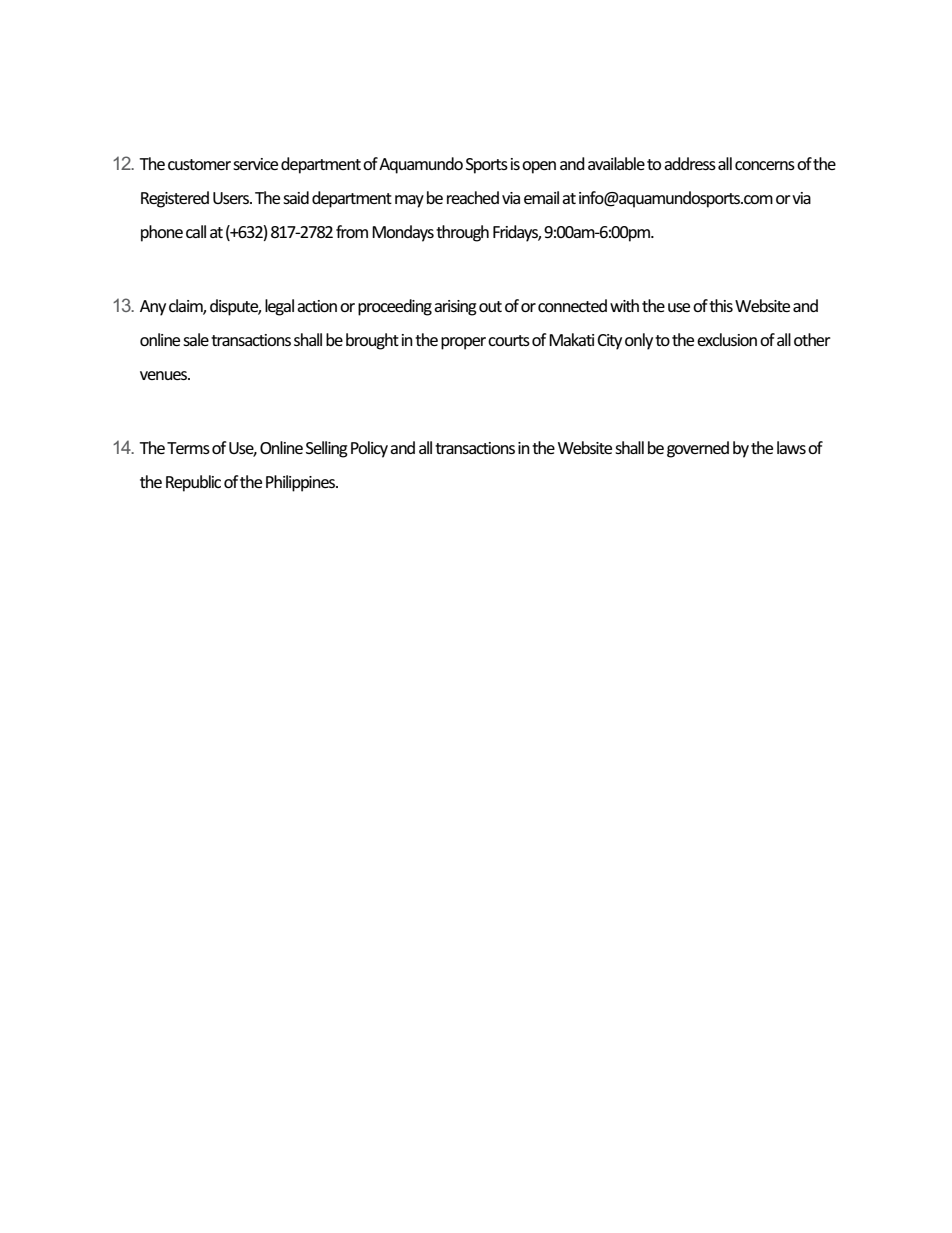 Image resolution: width=952 pixels, height=1233 pixels. I want to click on concerns, so click(765, 165).
